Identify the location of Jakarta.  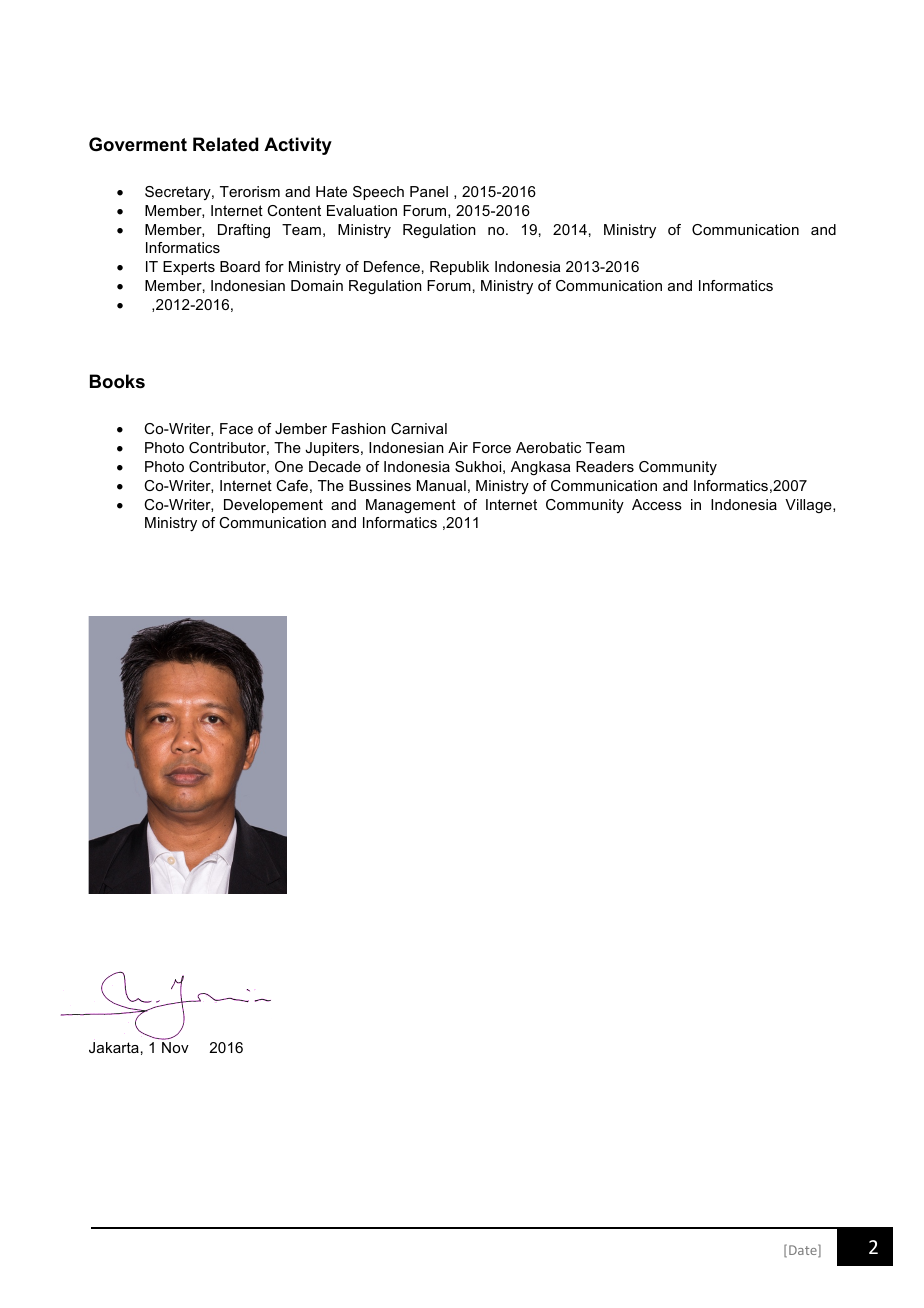
(114, 1047).
